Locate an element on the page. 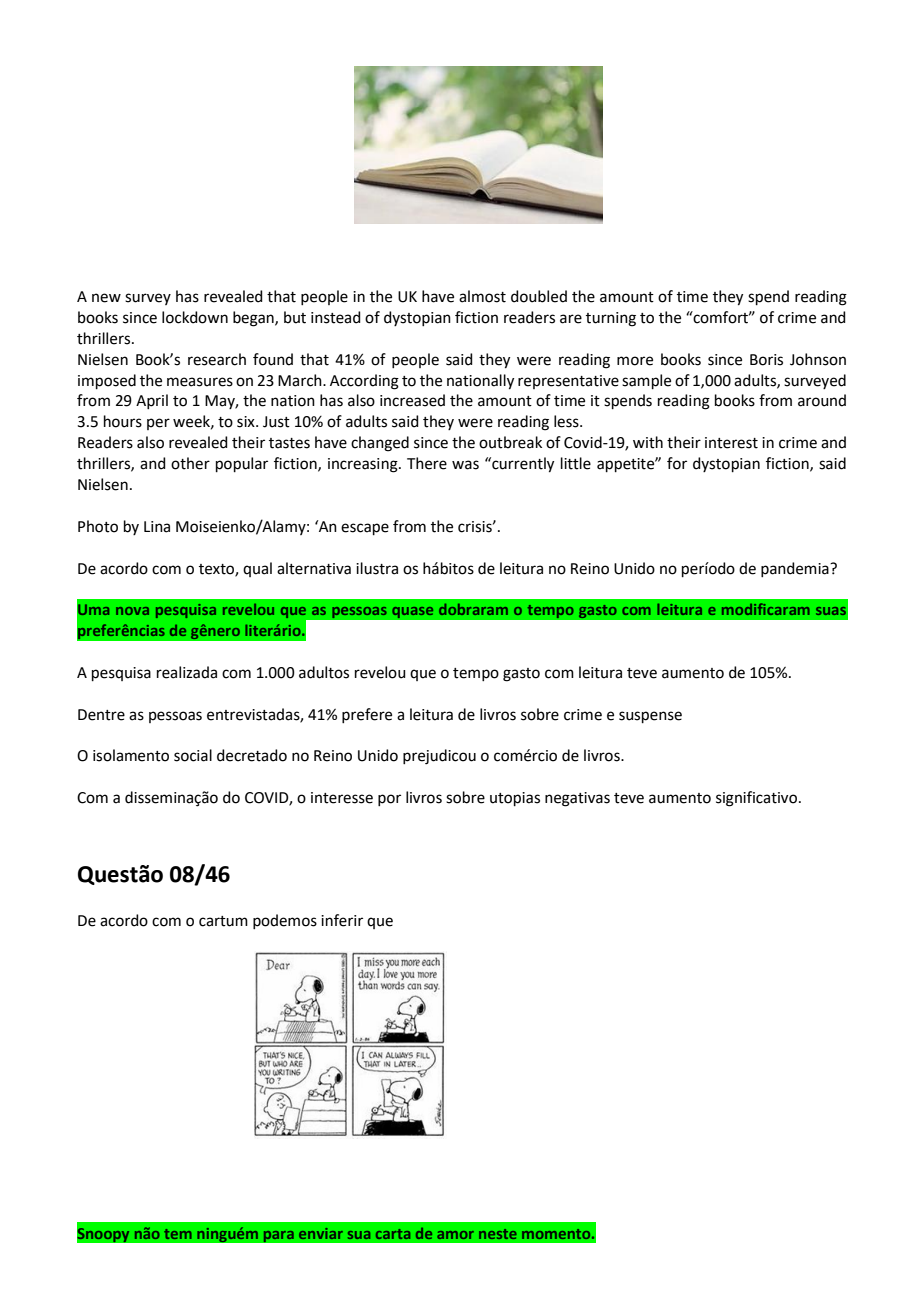  almost is located at coordinates (482, 296).
